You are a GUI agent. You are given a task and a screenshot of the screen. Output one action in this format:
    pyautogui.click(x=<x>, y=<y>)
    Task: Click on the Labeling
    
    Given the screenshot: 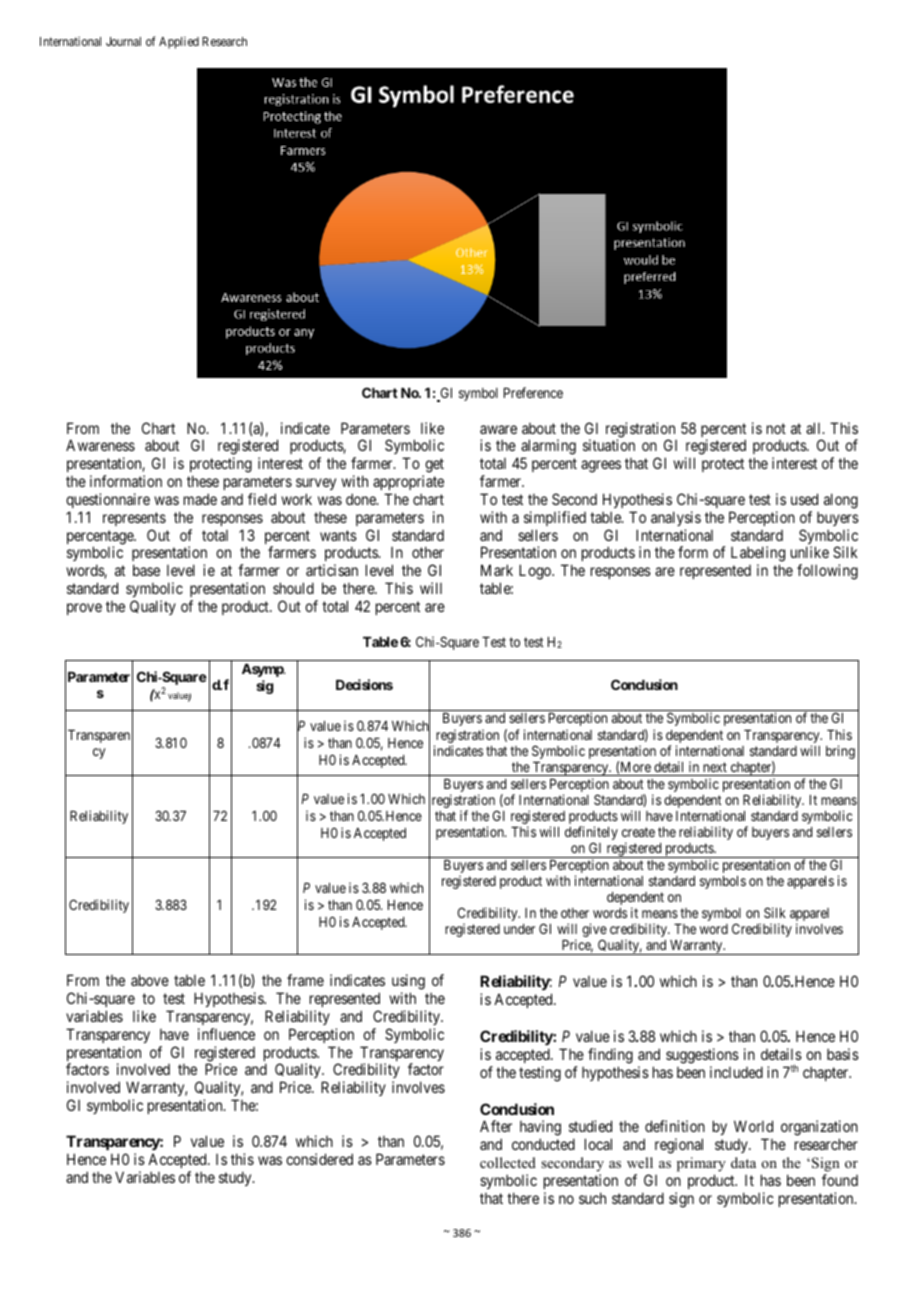 What is the action you would take?
    pyautogui.click(x=758, y=555)
